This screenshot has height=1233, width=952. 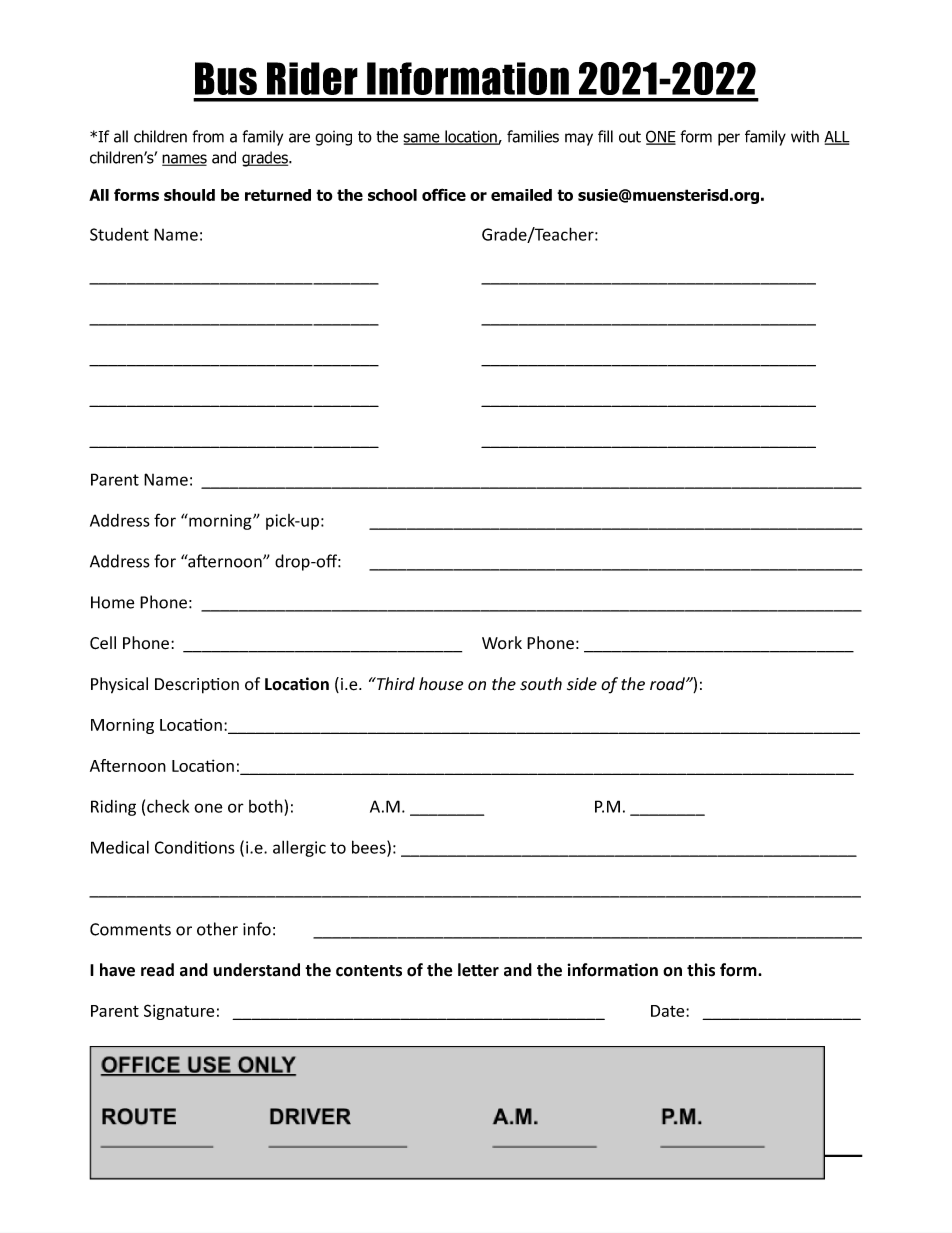 I want to click on per, so click(x=729, y=139).
